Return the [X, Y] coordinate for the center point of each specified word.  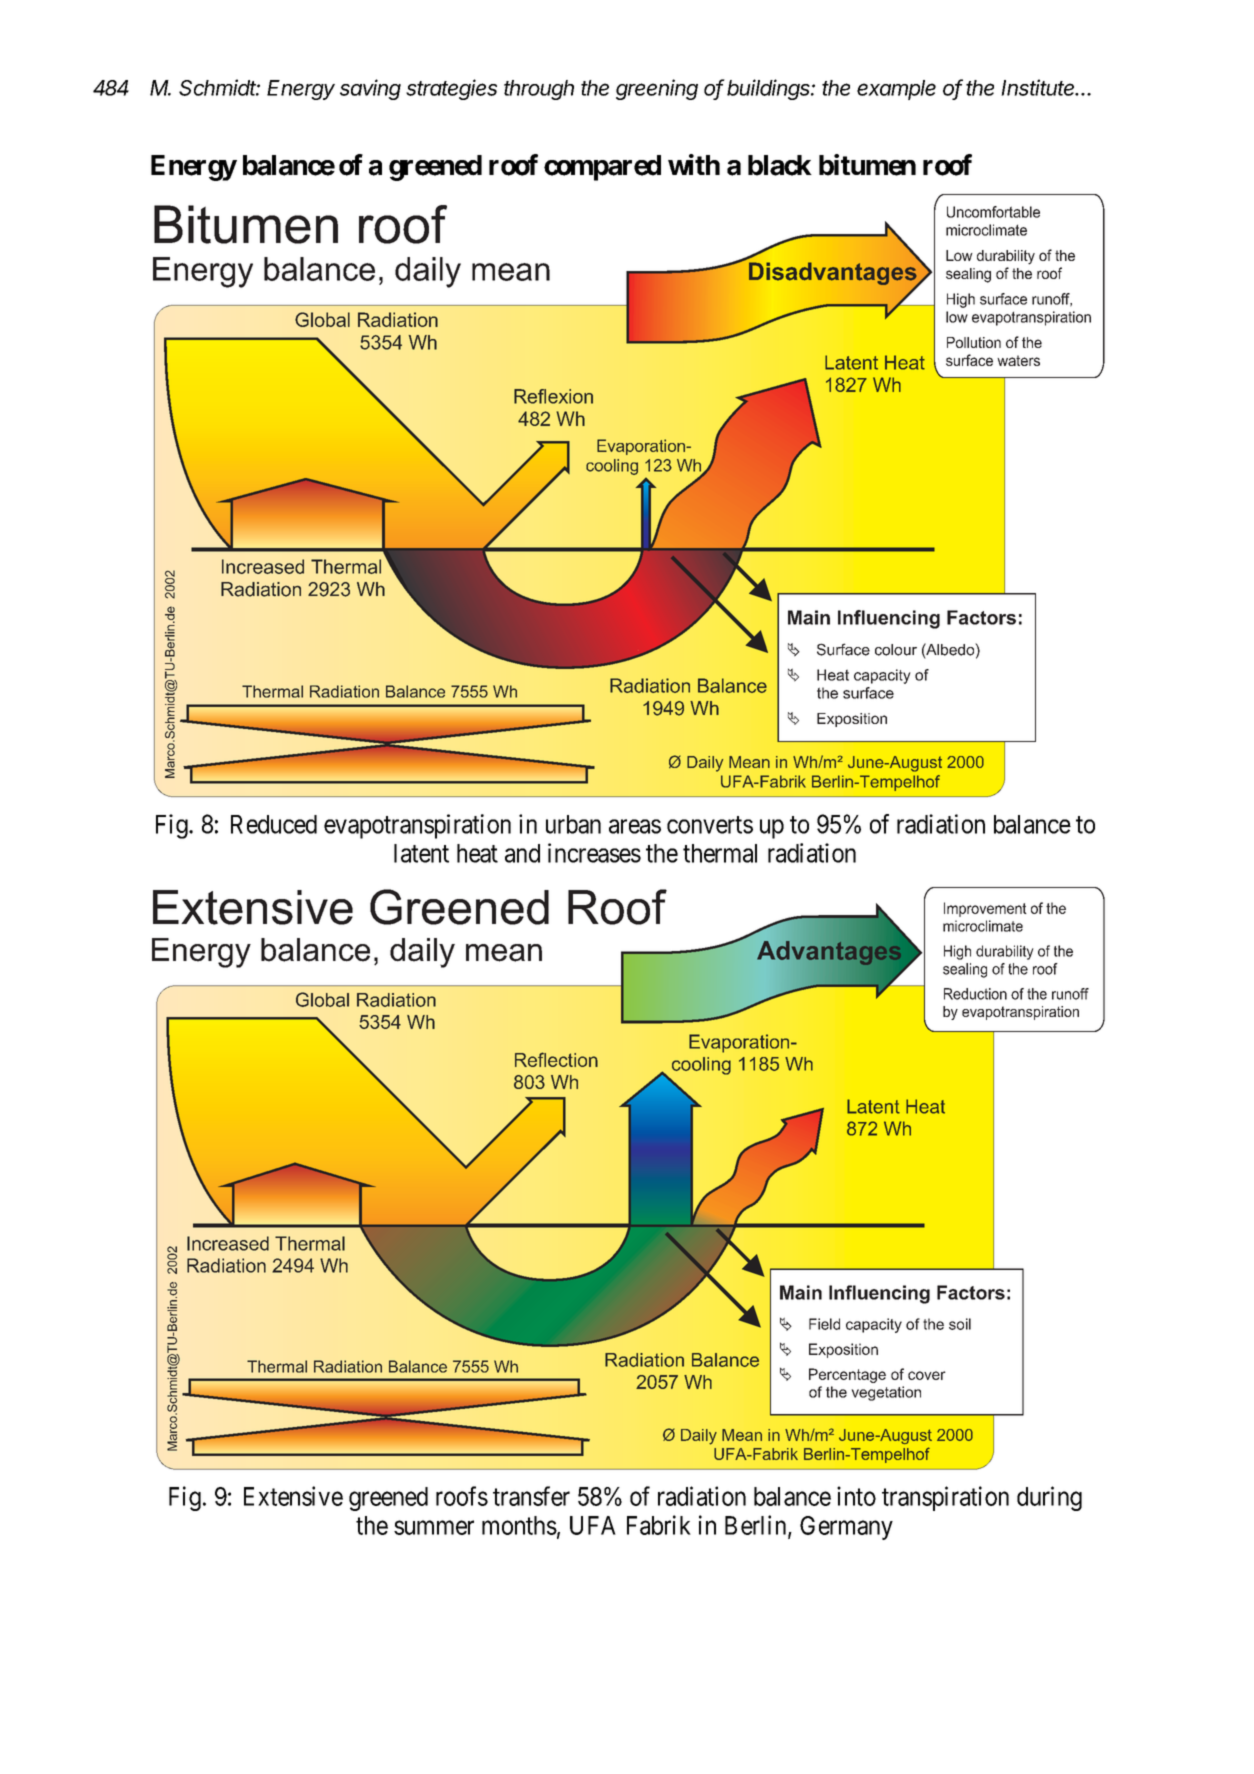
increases [594, 853]
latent [421, 853]
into [856, 1496]
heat [477, 853]
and [522, 853]
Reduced [274, 824]
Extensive [293, 1496]
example [896, 90]
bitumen [867, 165]
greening [657, 89]
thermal [720, 853]
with [694, 164]
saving [370, 89]
